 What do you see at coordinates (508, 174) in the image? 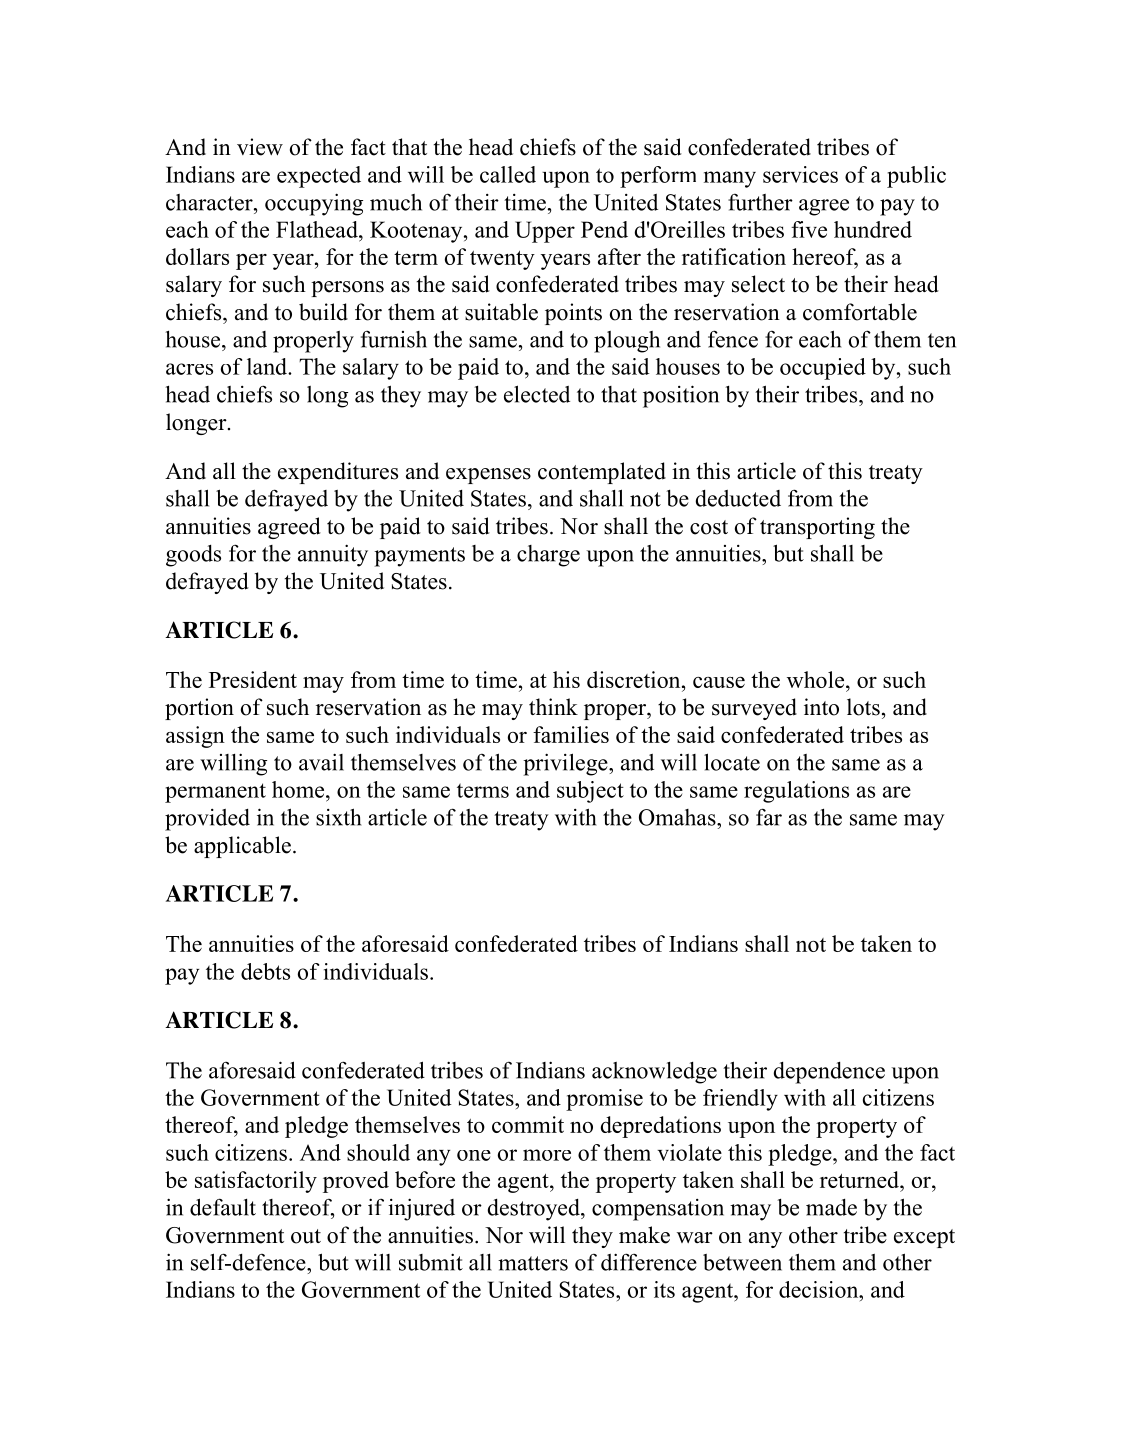
I see `called` at bounding box center [508, 174].
